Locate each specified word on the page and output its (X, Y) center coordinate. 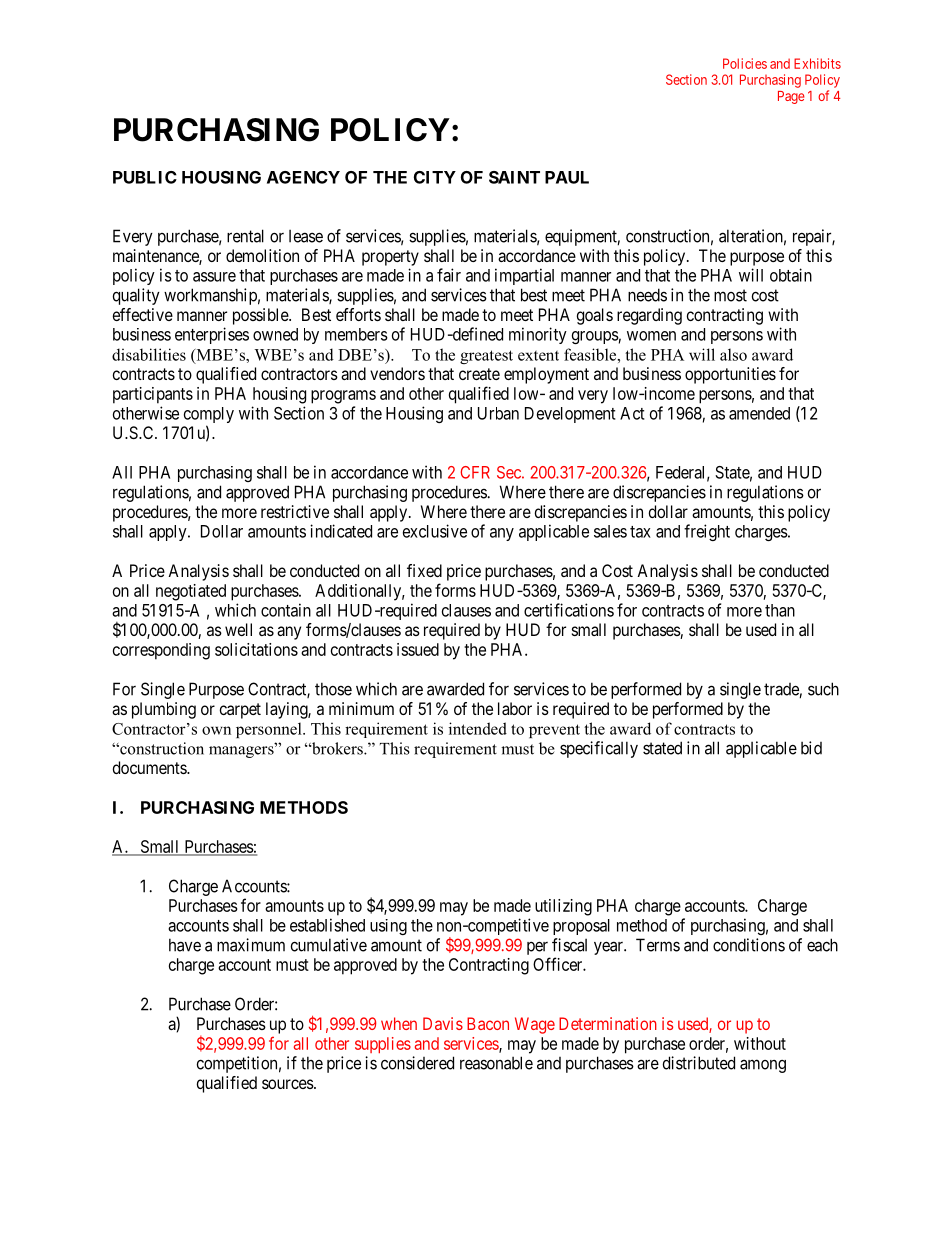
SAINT (514, 177)
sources (288, 1084)
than (780, 610)
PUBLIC (145, 177)
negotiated (191, 592)
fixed (424, 570)
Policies (745, 63)
